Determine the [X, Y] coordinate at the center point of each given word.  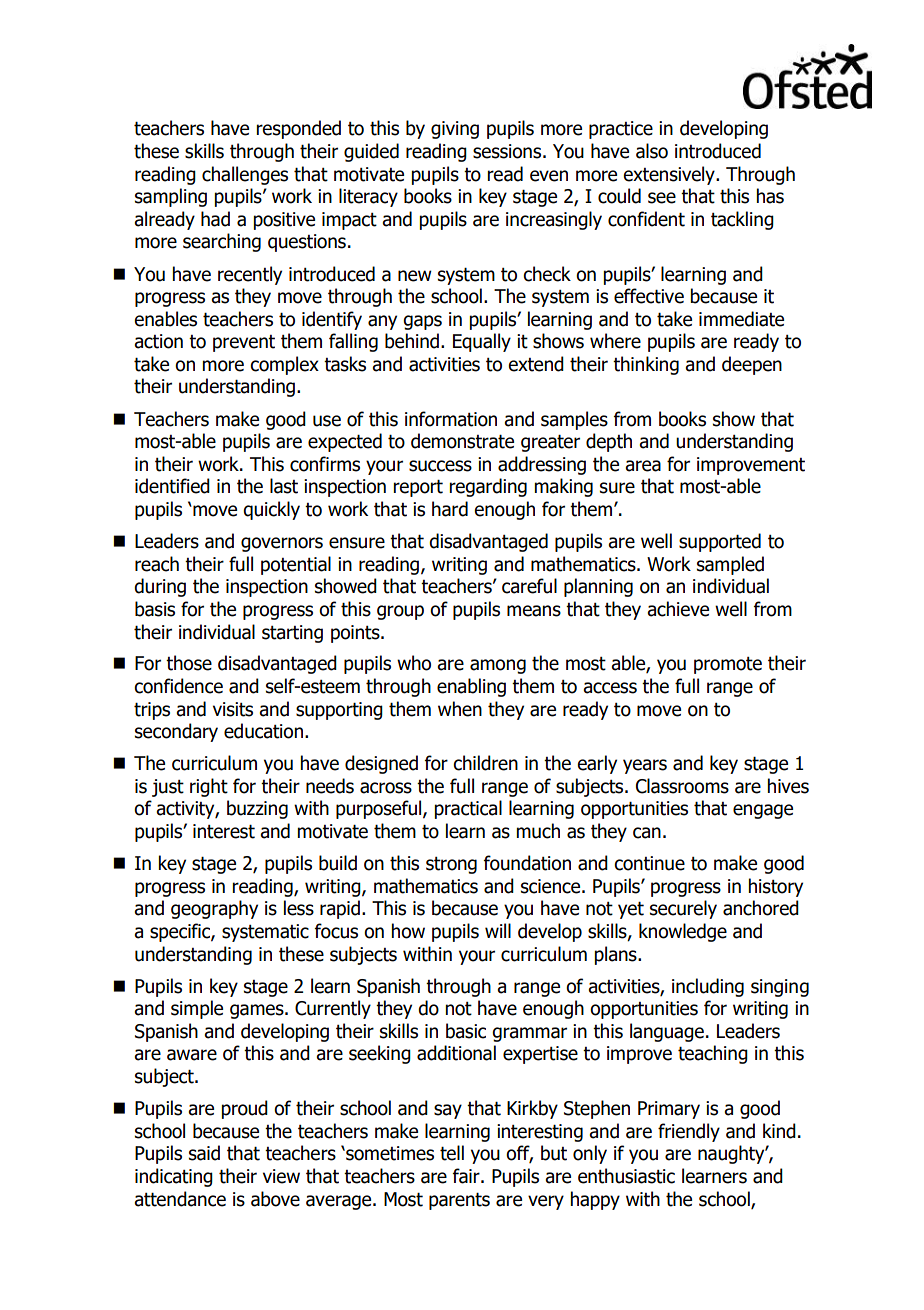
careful [529, 586]
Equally [482, 342]
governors [282, 544]
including [708, 987]
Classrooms [682, 786]
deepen [752, 365]
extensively [670, 175]
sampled [730, 565]
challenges [245, 175]
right [209, 787]
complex [284, 365]
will [498, 930]
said [204, 1153]
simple [197, 1009]
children [485, 763]
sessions [507, 151]
